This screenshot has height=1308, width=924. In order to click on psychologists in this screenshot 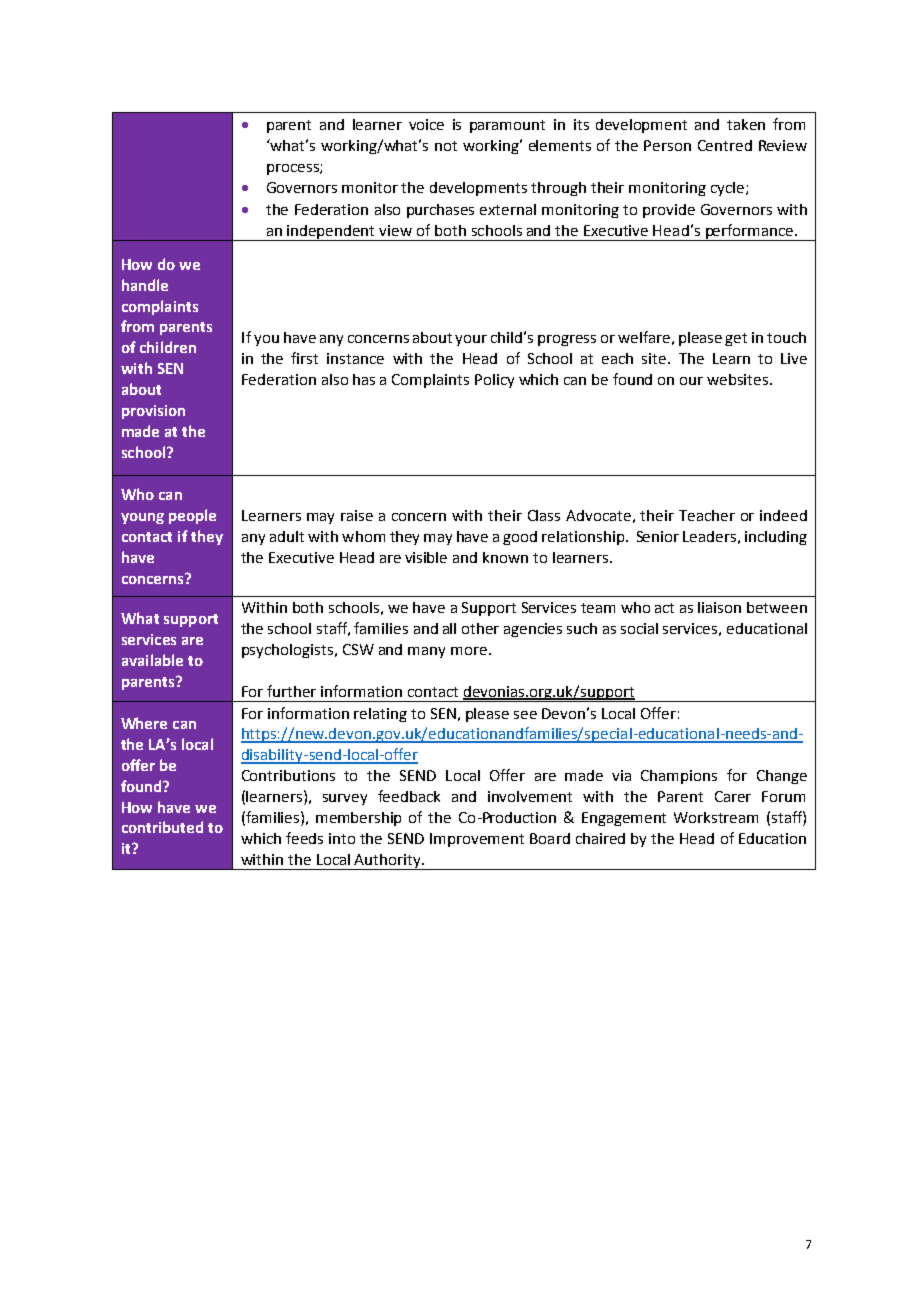, I will do `click(289, 651)`.
